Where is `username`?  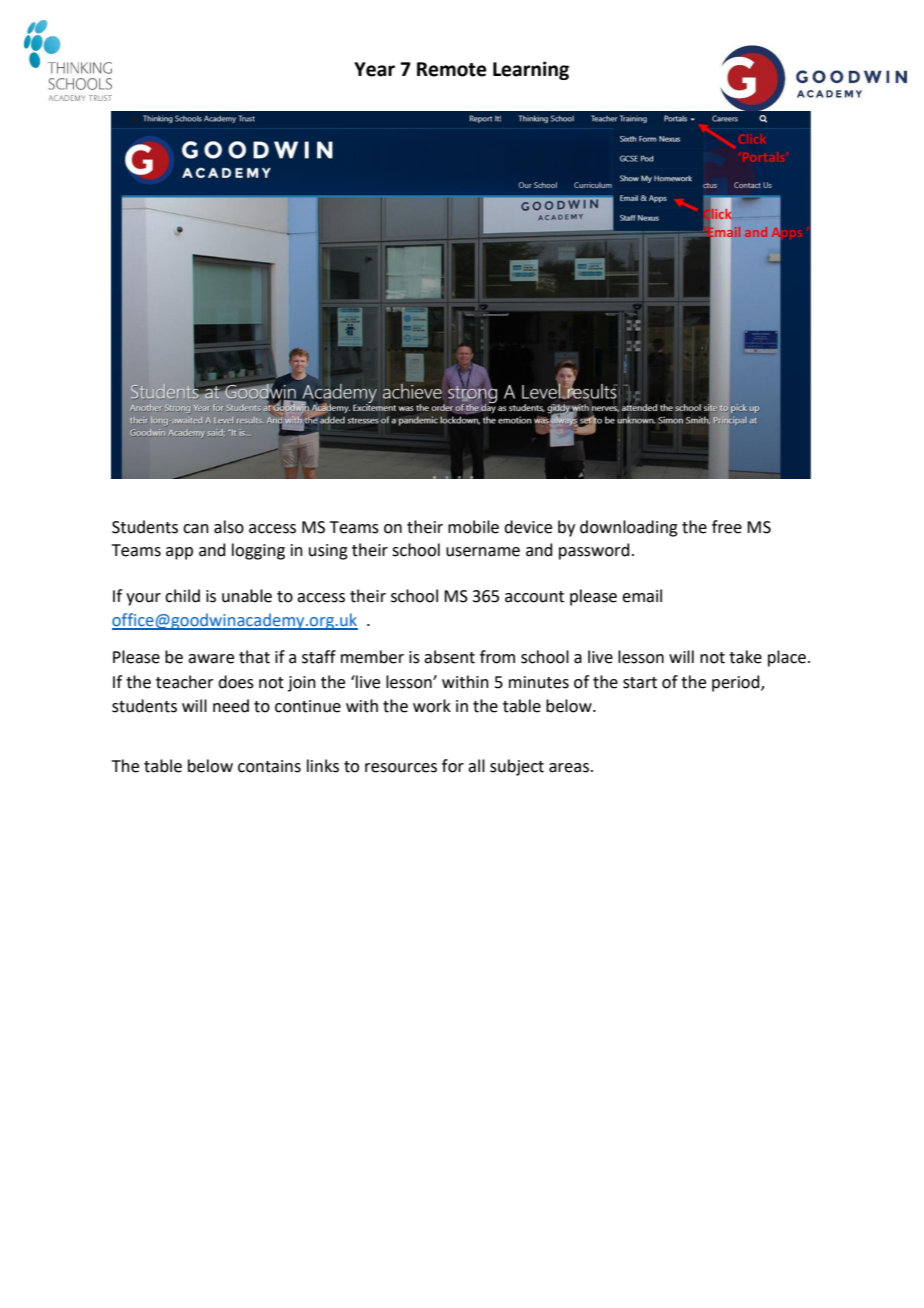 username is located at coordinates (483, 552).
